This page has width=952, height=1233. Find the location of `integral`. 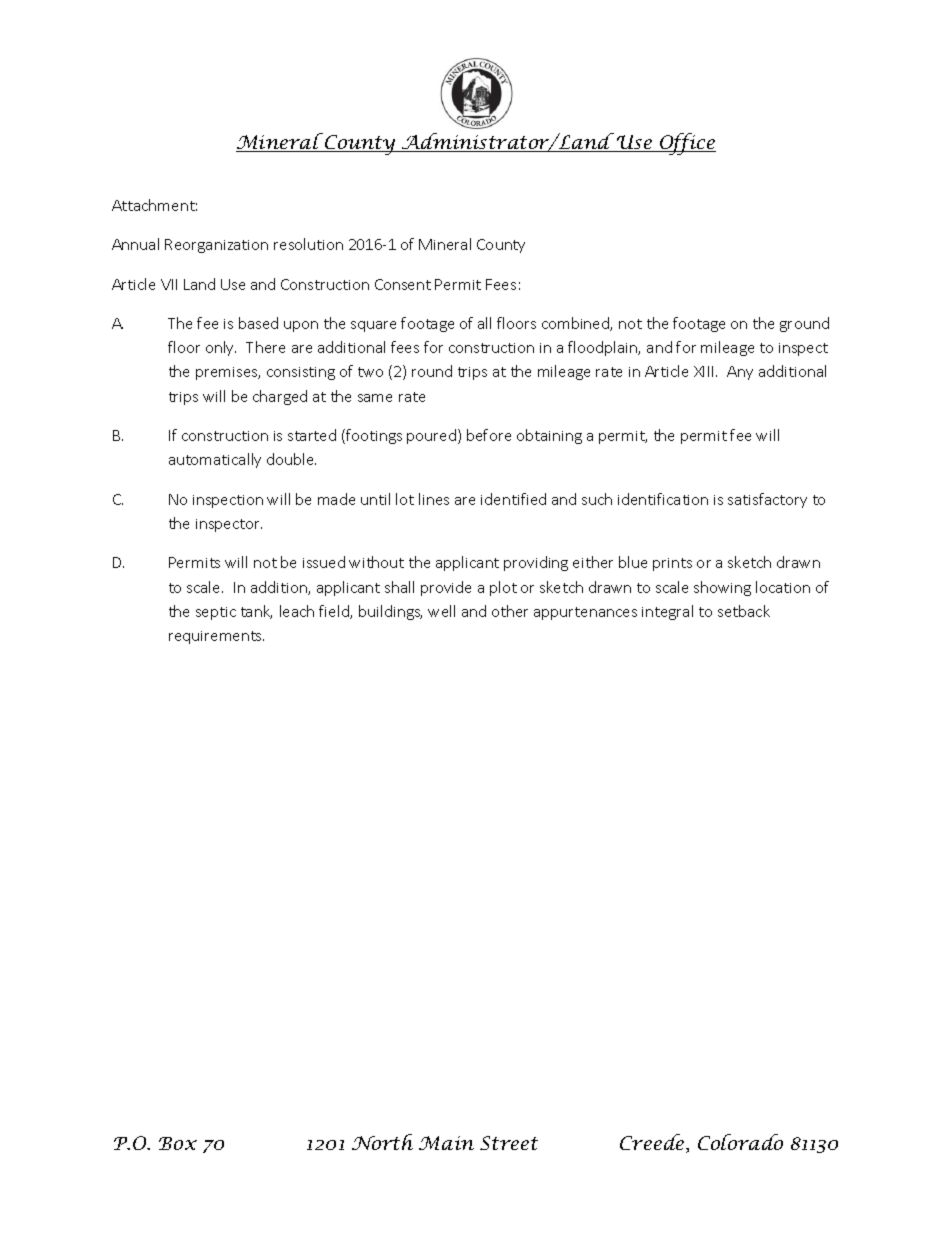

integral is located at coordinates (667, 612).
